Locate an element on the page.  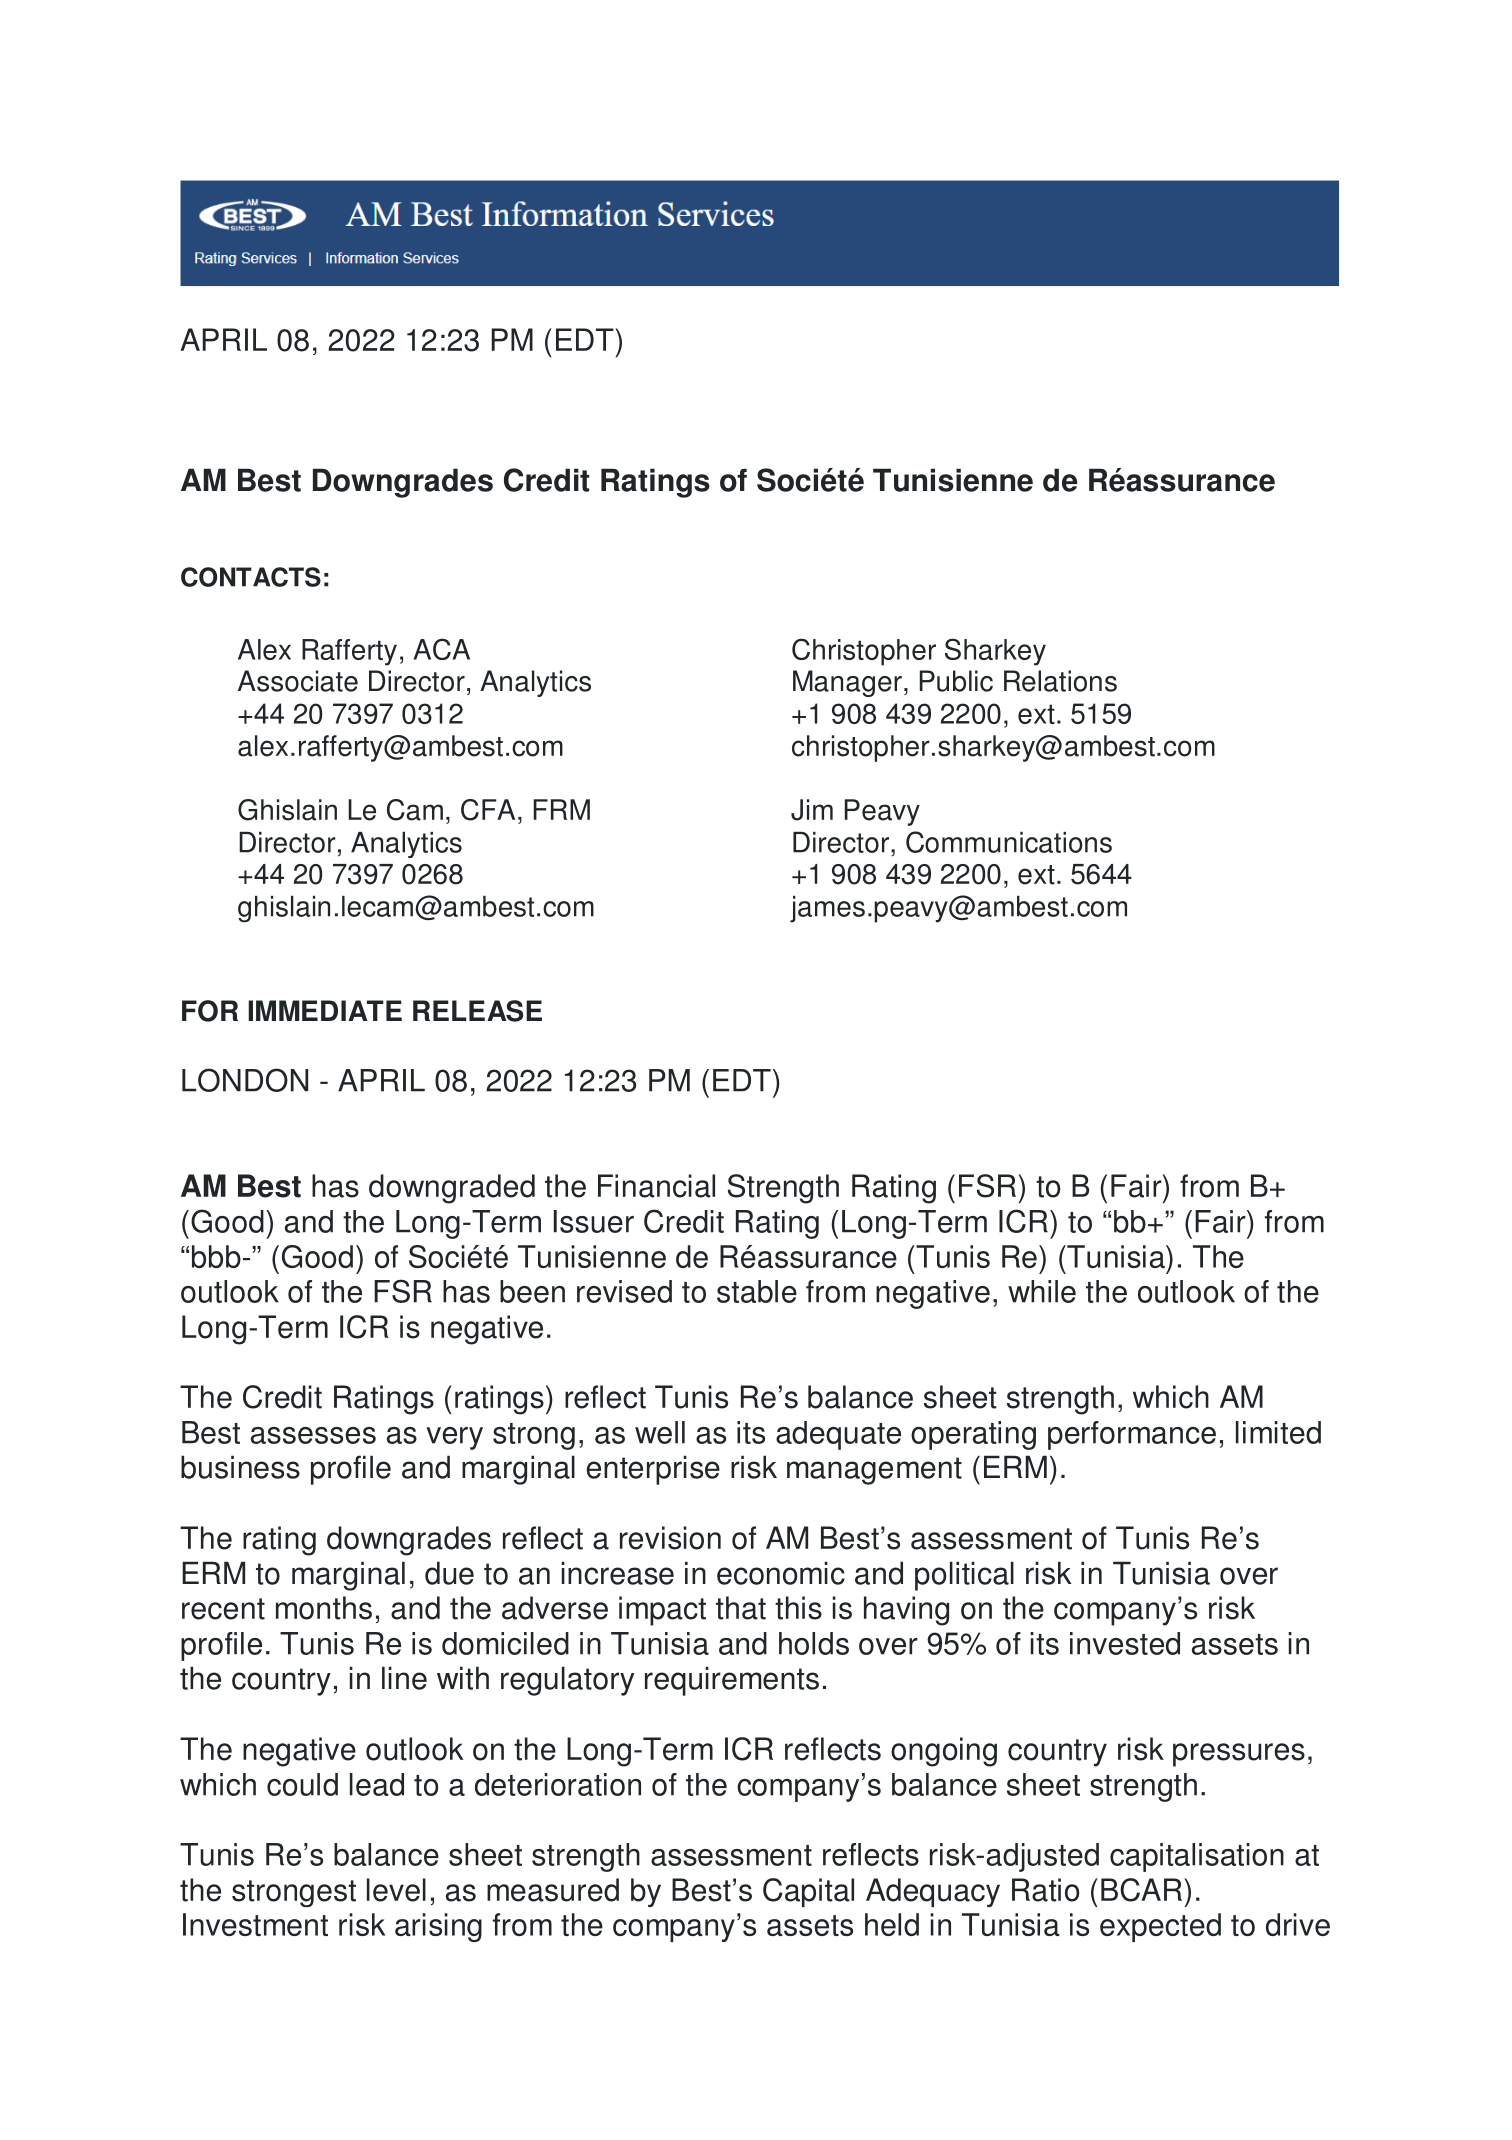
level is located at coordinates (396, 1890).
